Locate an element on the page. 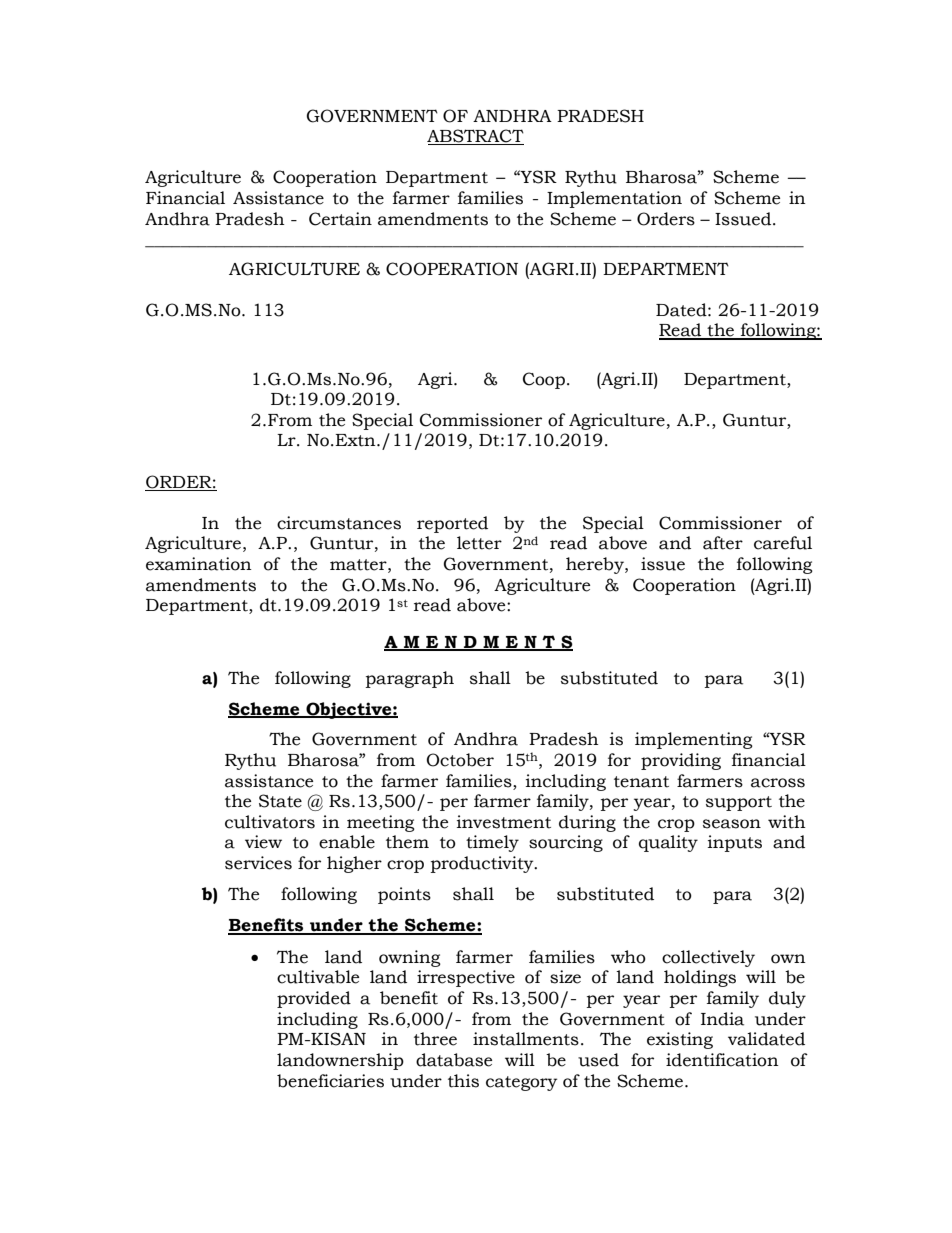 The height and width of the image is (1233, 952). Implementation is located at coordinates (614, 199).
